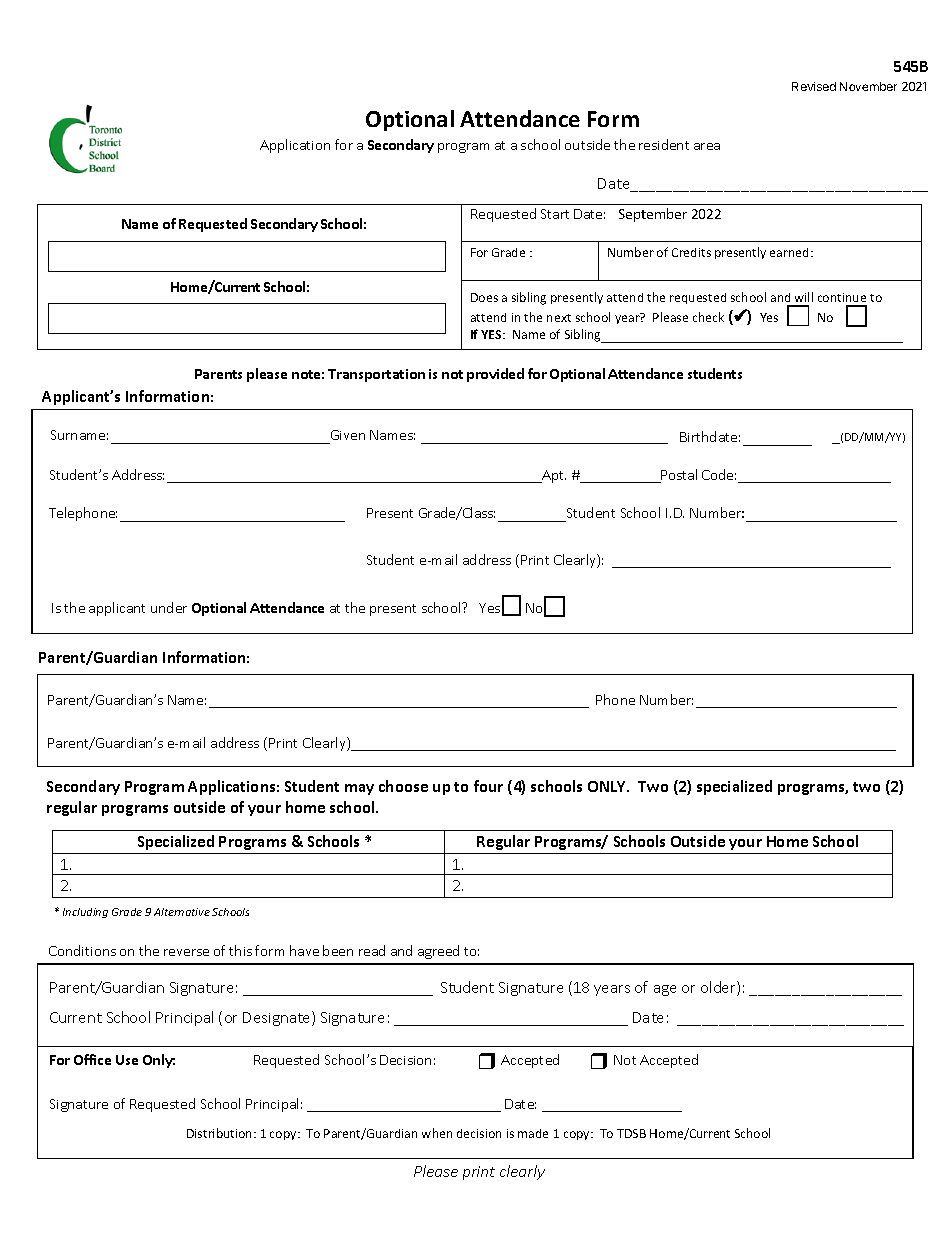 This page has width=952, height=1233. What do you see at coordinates (437, 1133) in the page?
I see `when` at bounding box center [437, 1133].
